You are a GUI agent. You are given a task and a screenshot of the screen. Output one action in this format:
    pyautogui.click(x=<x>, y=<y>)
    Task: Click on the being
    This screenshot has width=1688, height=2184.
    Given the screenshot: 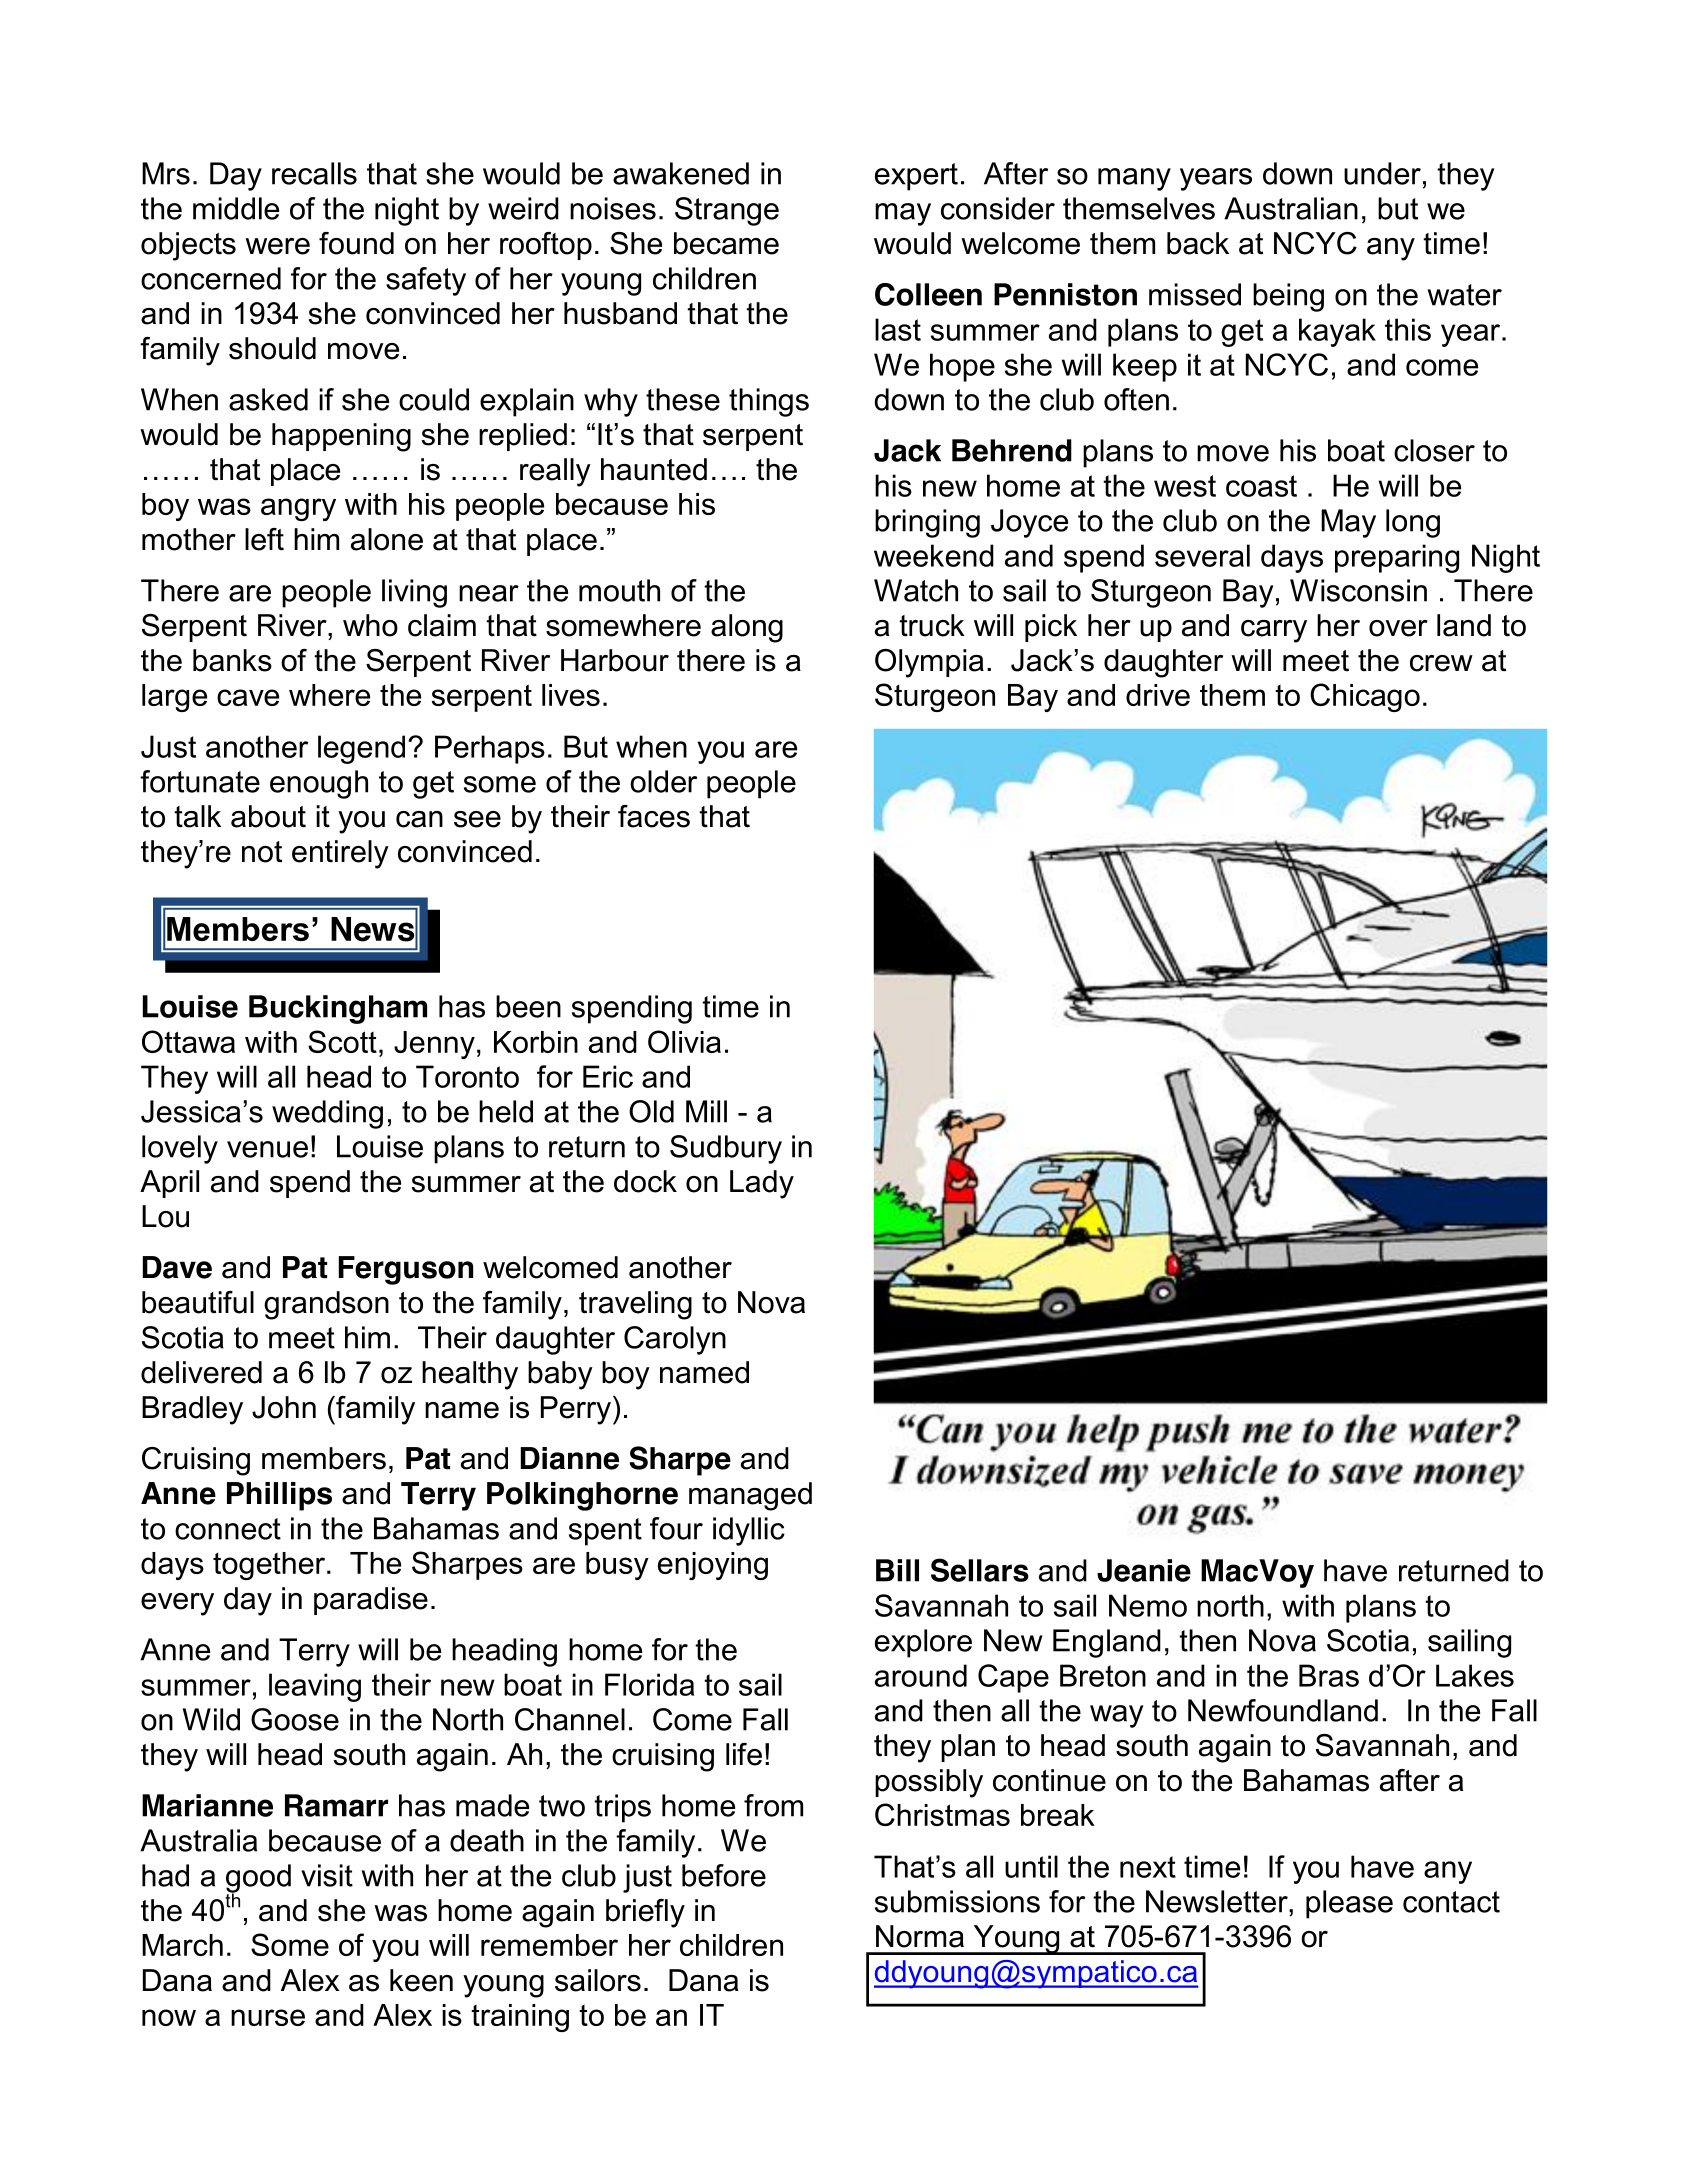 What is the action you would take?
    pyautogui.click(x=1288, y=297)
